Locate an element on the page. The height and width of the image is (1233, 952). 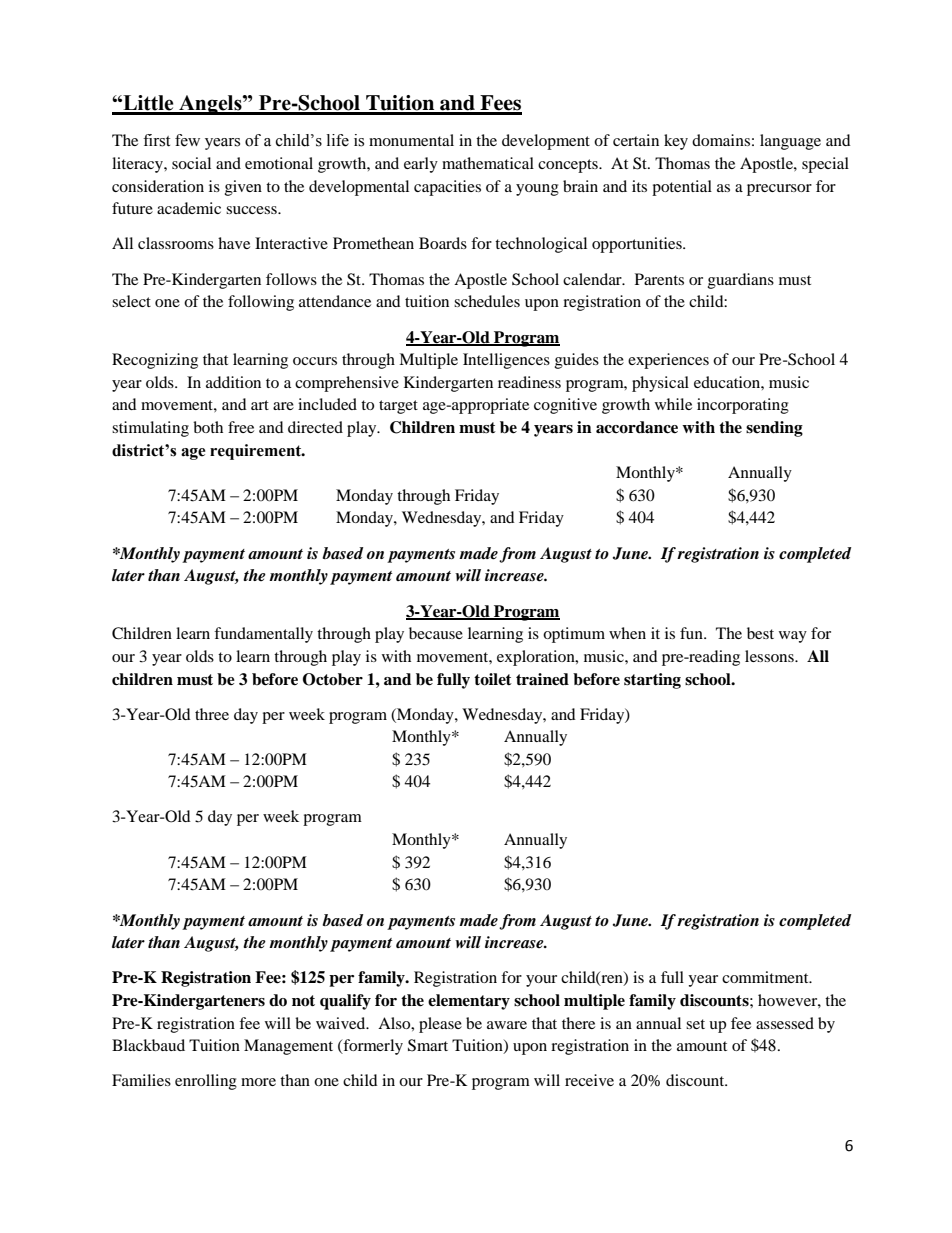
best is located at coordinates (760, 633).
